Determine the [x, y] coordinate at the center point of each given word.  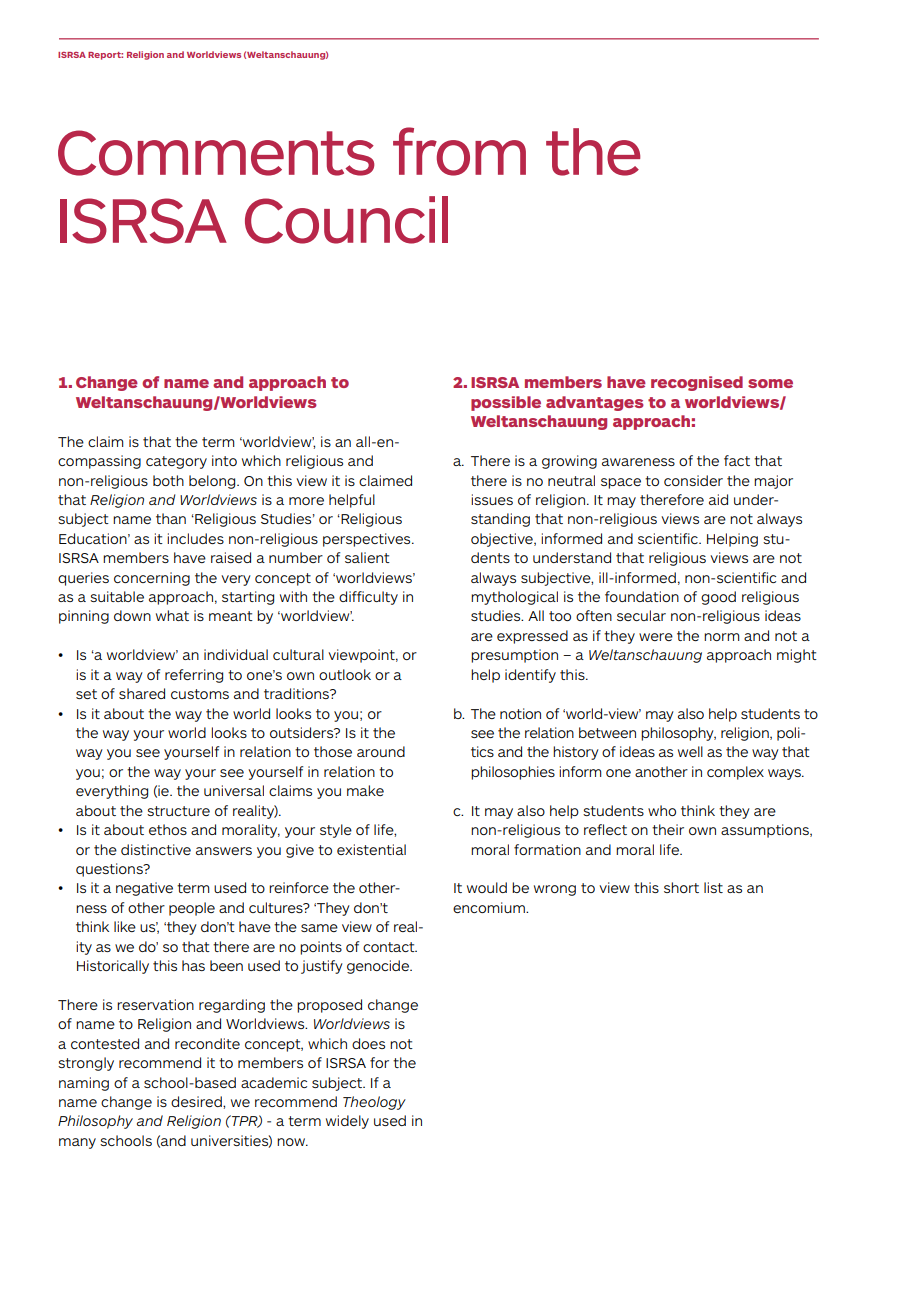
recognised [697, 383]
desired [197, 1101]
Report [105, 56]
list [713, 887]
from [459, 151]
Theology [374, 1103]
